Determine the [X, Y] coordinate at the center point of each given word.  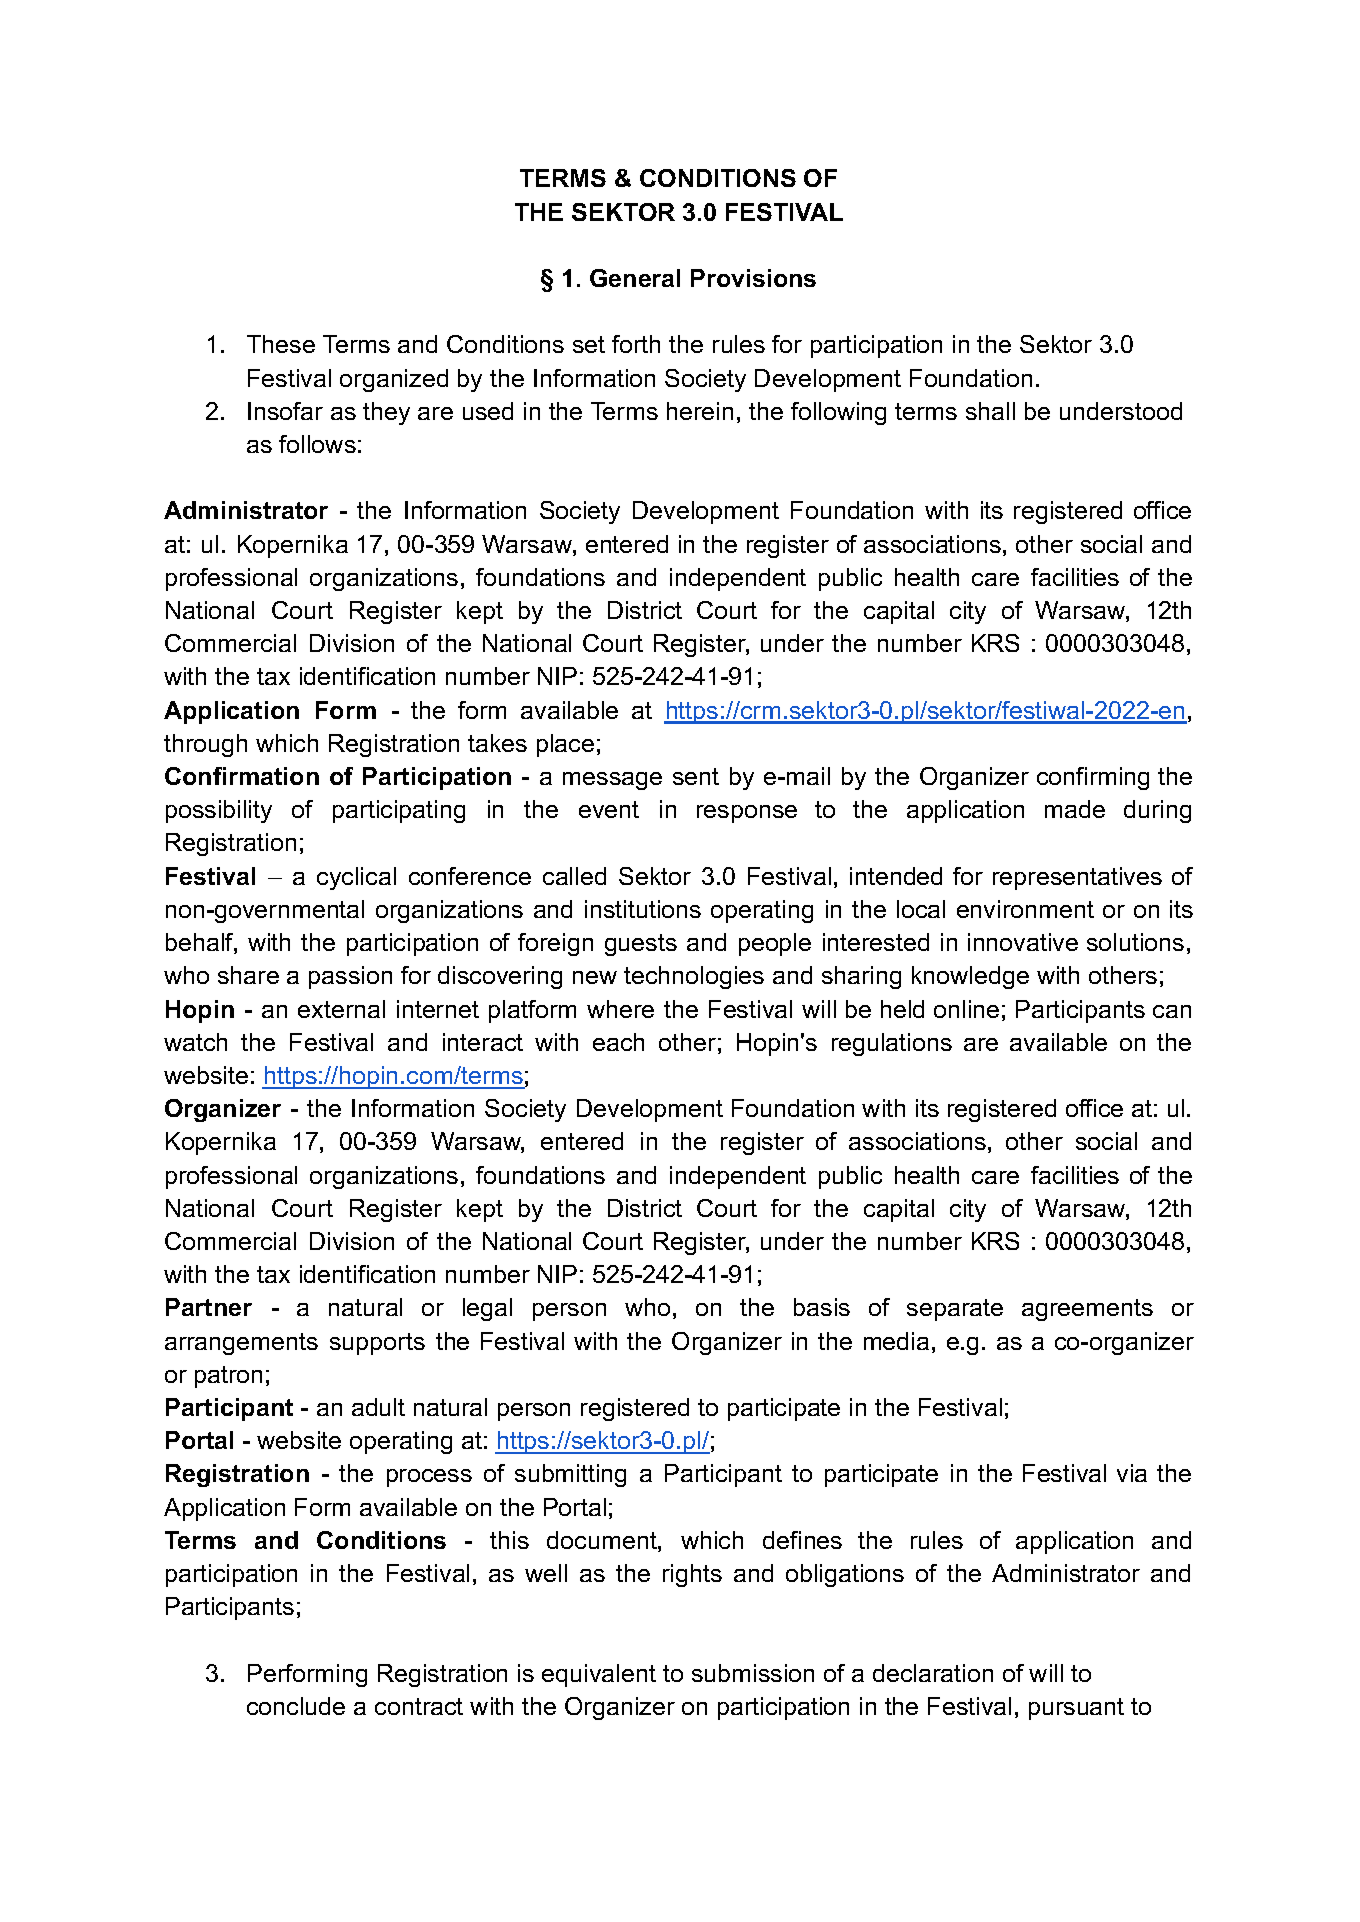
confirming [1093, 778]
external [341, 1009]
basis [822, 1307]
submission [753, 1673]
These [281, 344]
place [565, 745]
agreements [1087, 1310]
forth [636, 344]
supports [377, 1344]
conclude [296, 1706]
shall [990, 411]
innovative [1023, 942]
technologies [694, 977]
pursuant [1076, 1709]
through [205, 745]
